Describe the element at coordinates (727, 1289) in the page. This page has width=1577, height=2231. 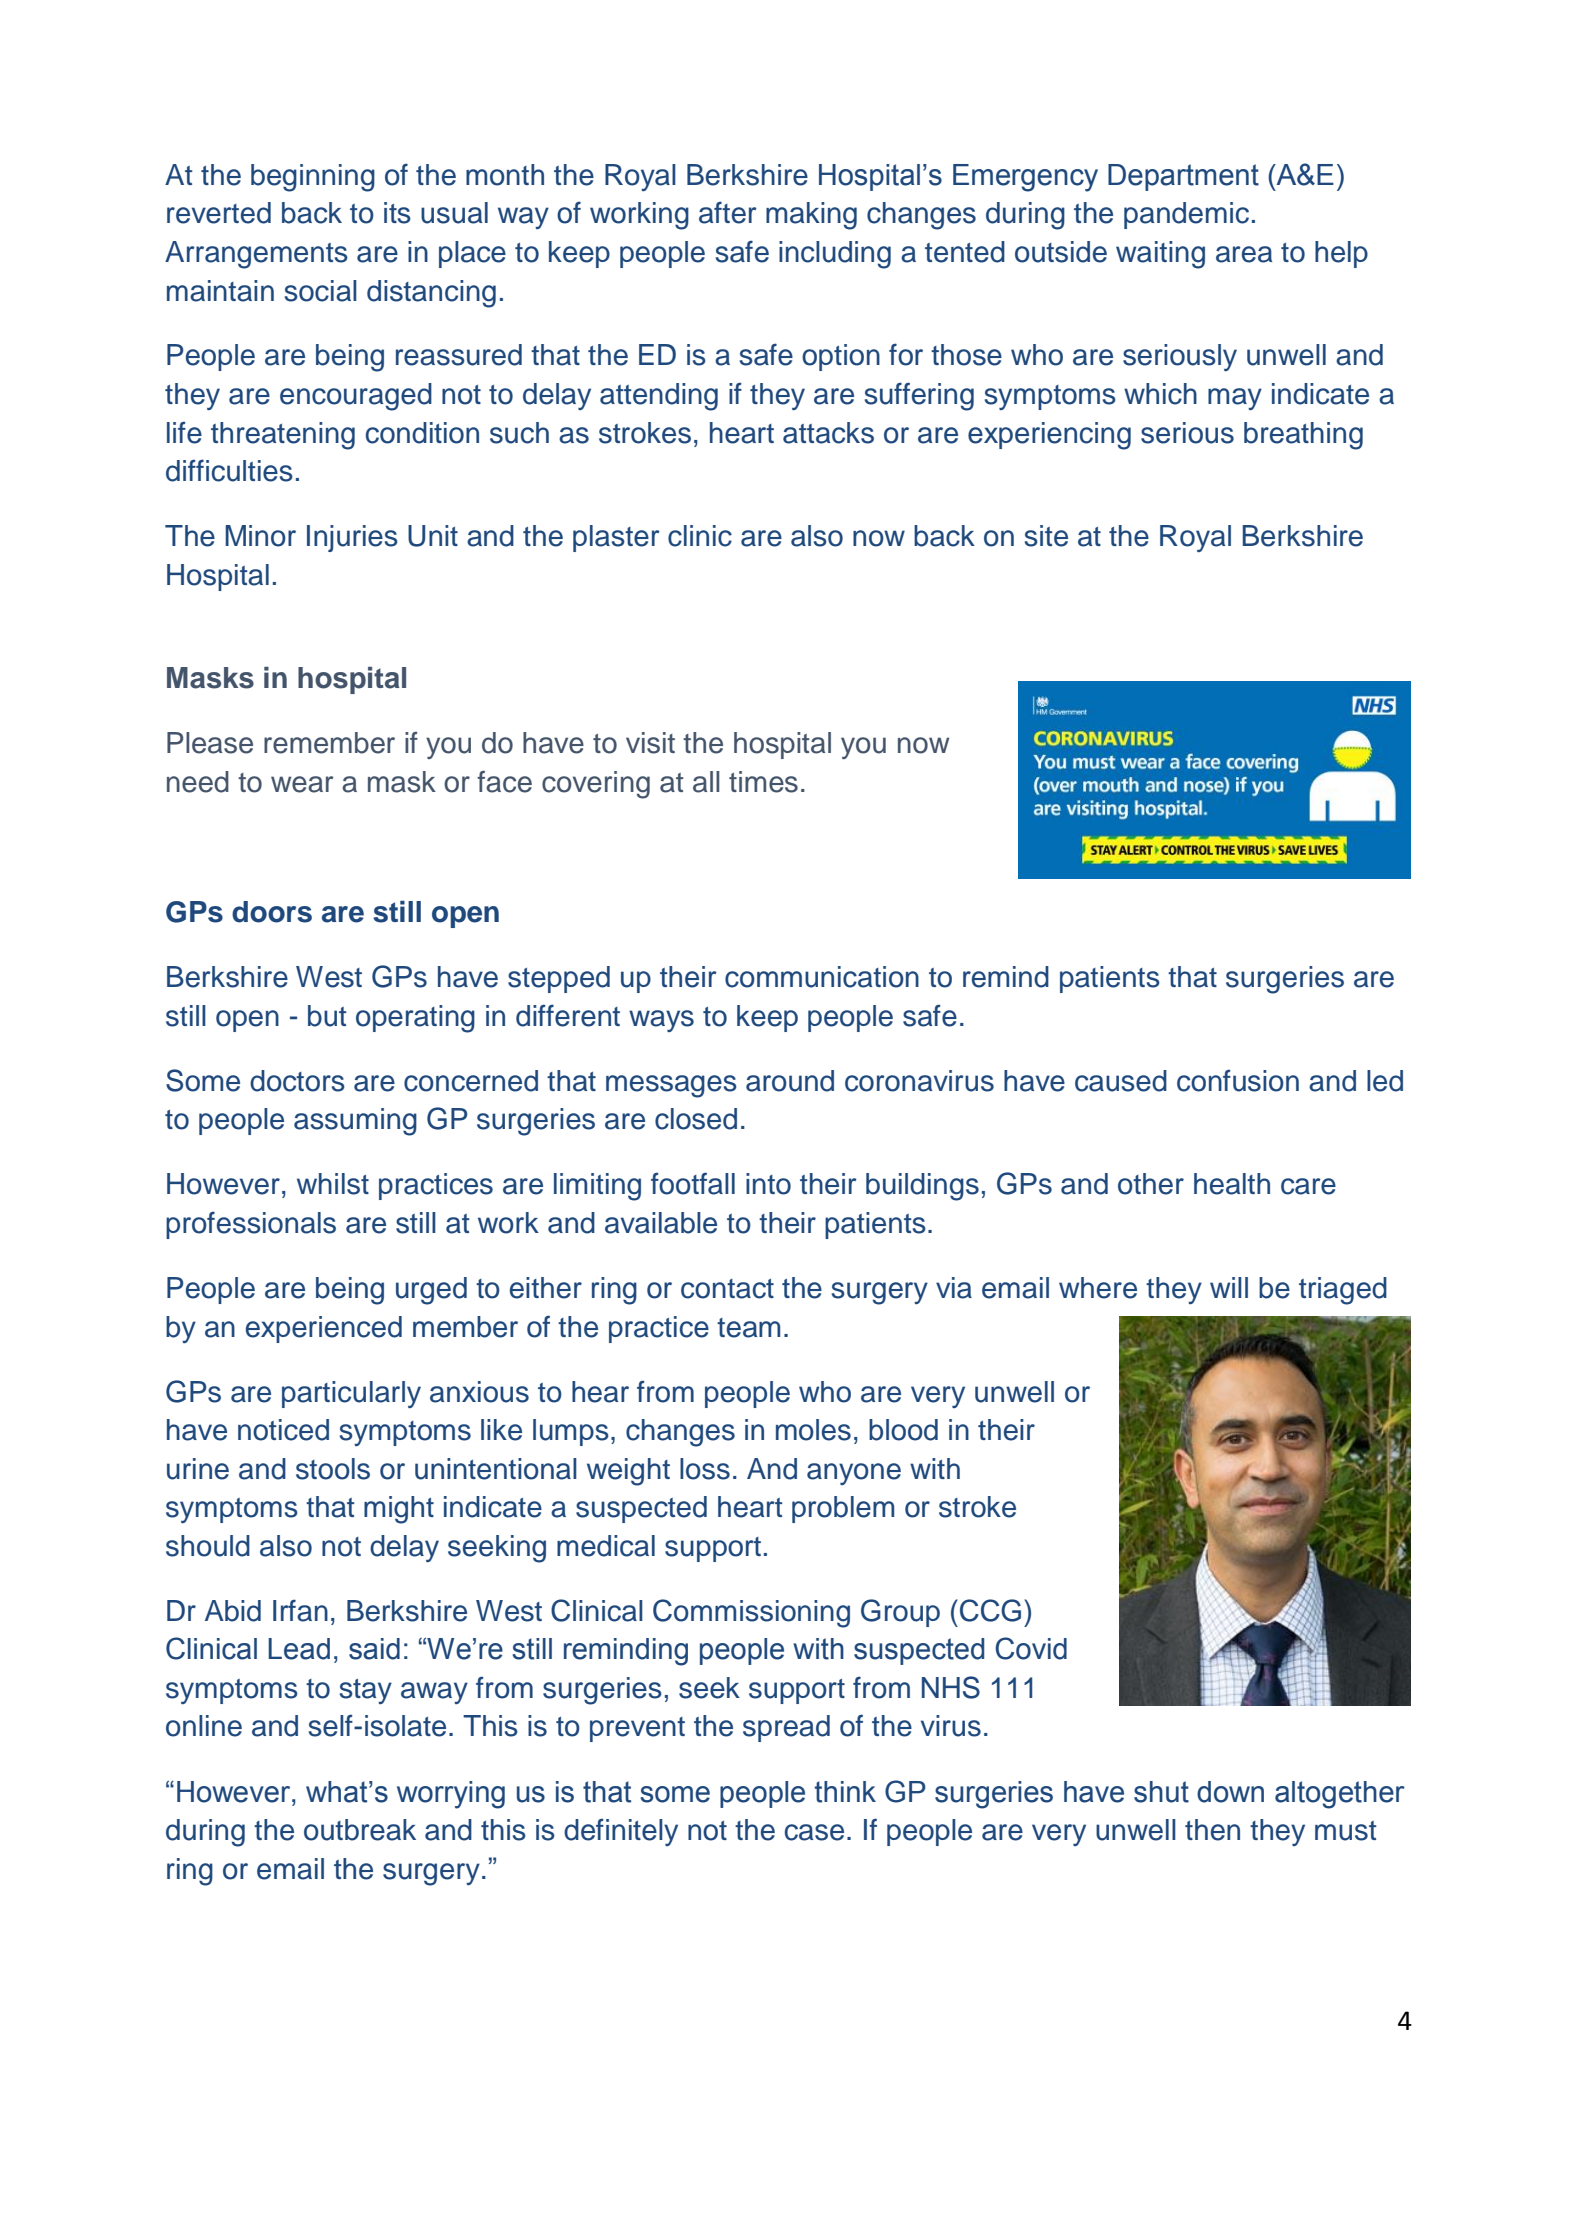
I see `contact` at that location.
